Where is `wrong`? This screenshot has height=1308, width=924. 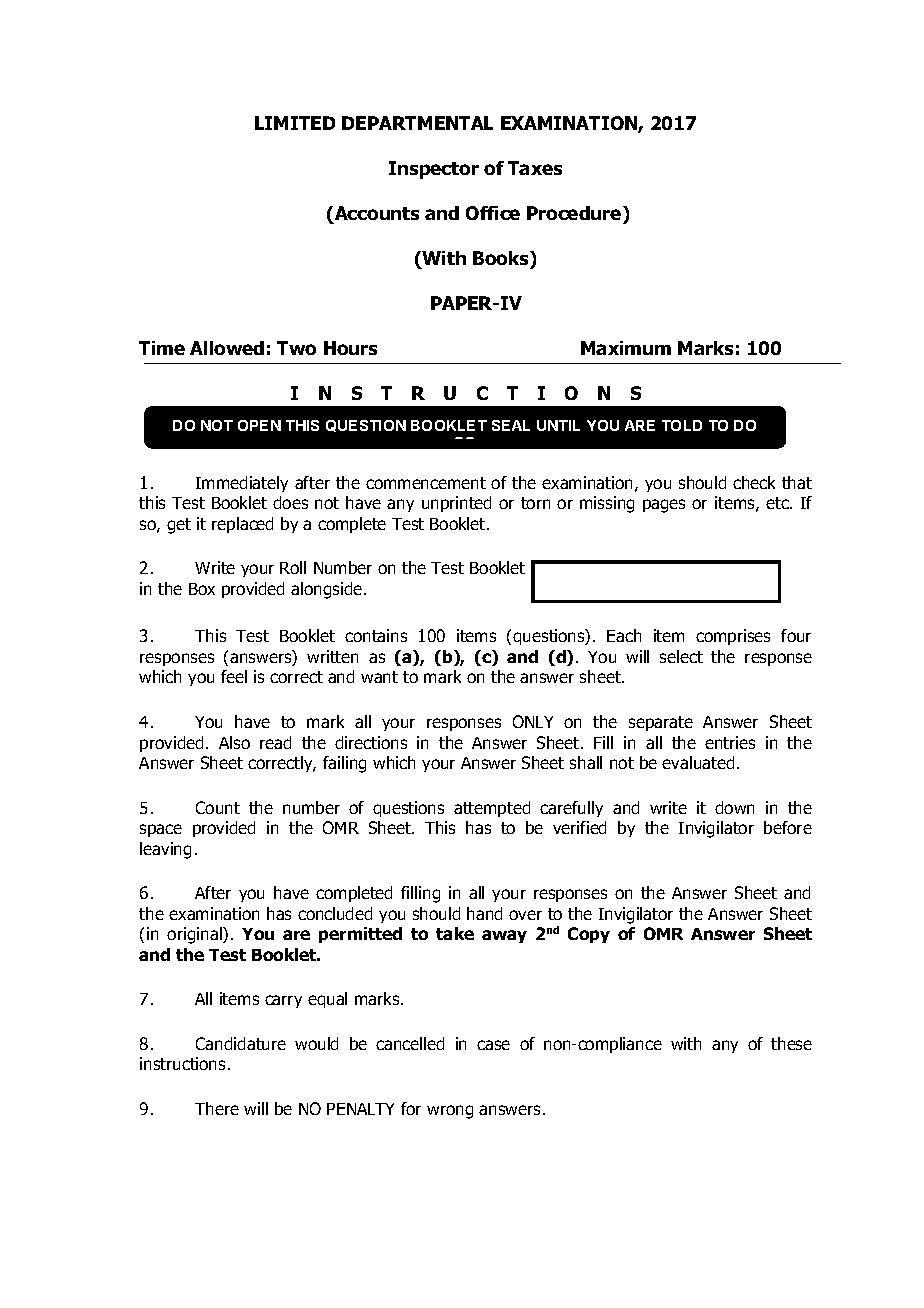 wrong is located at coordinates (450, 1112).
